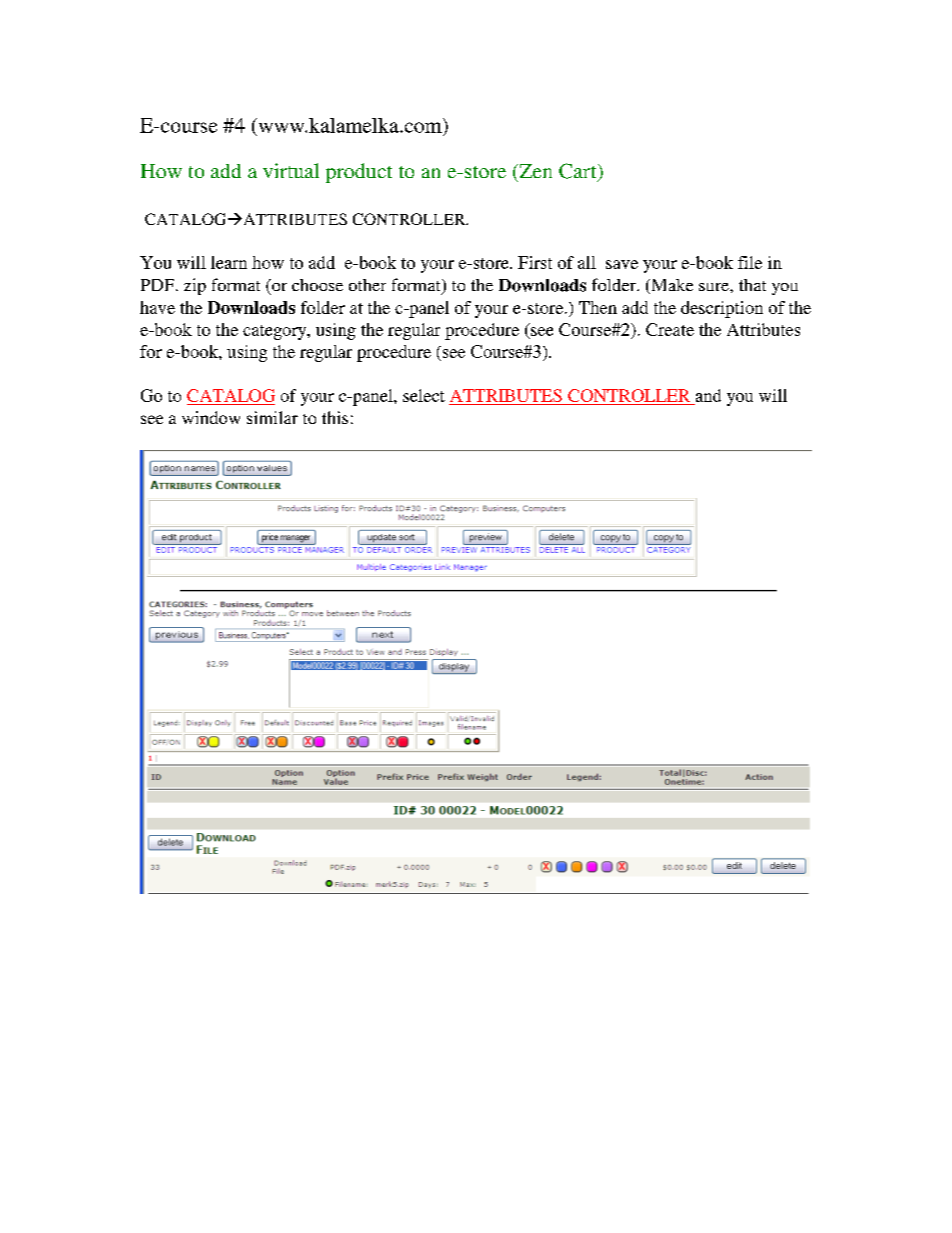 The height and width of the screenshot is (1233, 952). Describe the element at coordinates (579, 172) in the screenshot. I see `Cart` at that location.
